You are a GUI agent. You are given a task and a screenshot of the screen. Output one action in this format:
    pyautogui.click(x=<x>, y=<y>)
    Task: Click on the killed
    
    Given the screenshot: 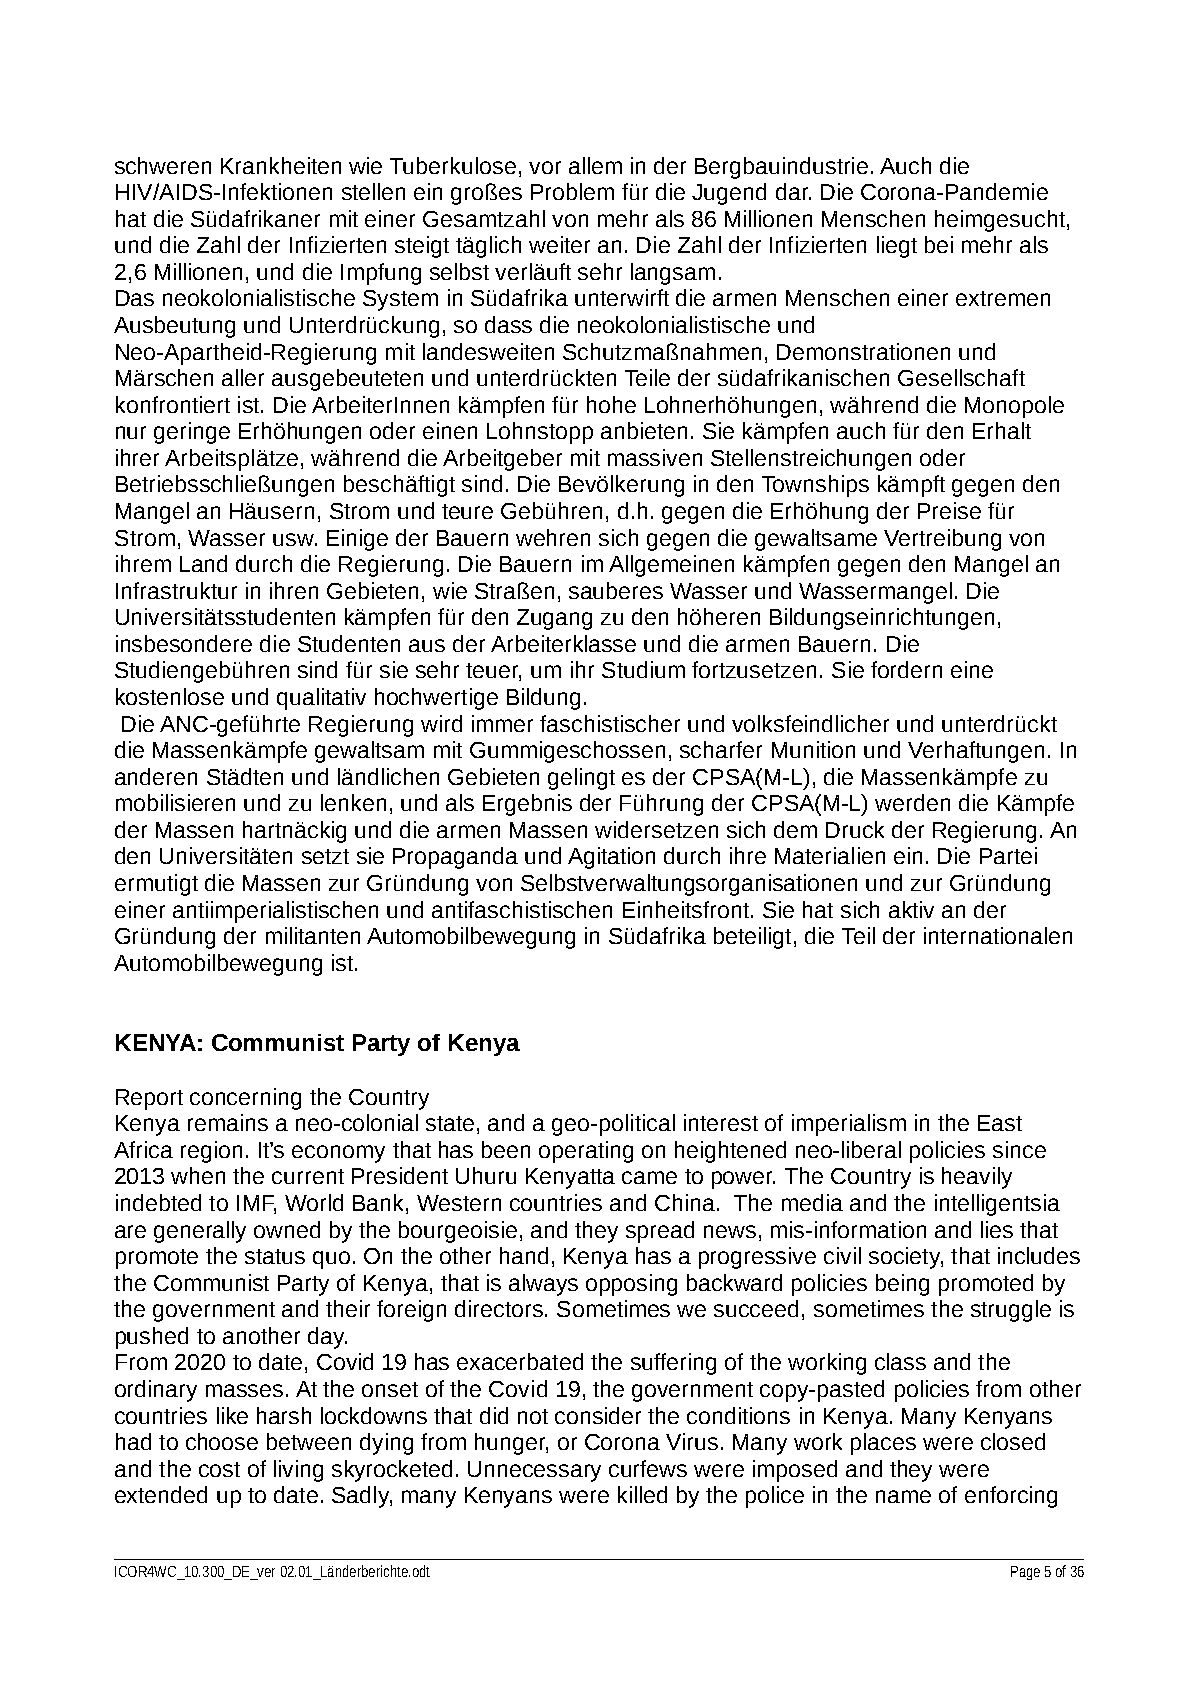 What is the action you would take?
    pyautogui.click(x=642, y=1494)
